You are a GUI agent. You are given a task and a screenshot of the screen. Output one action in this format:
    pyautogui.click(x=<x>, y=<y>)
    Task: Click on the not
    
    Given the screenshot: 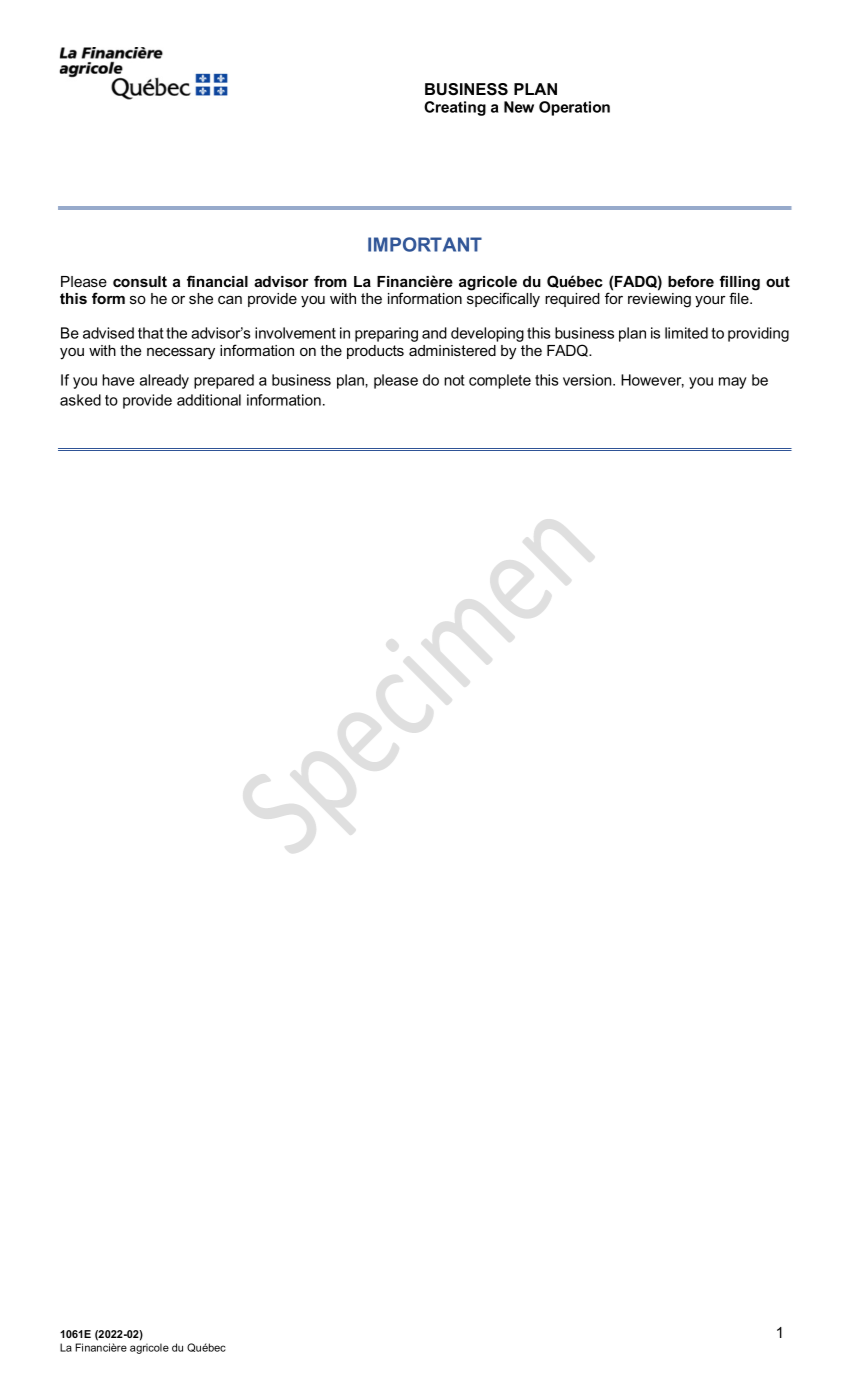 What is the action you would take?
    pyautogui.click(x=454, y=380)
